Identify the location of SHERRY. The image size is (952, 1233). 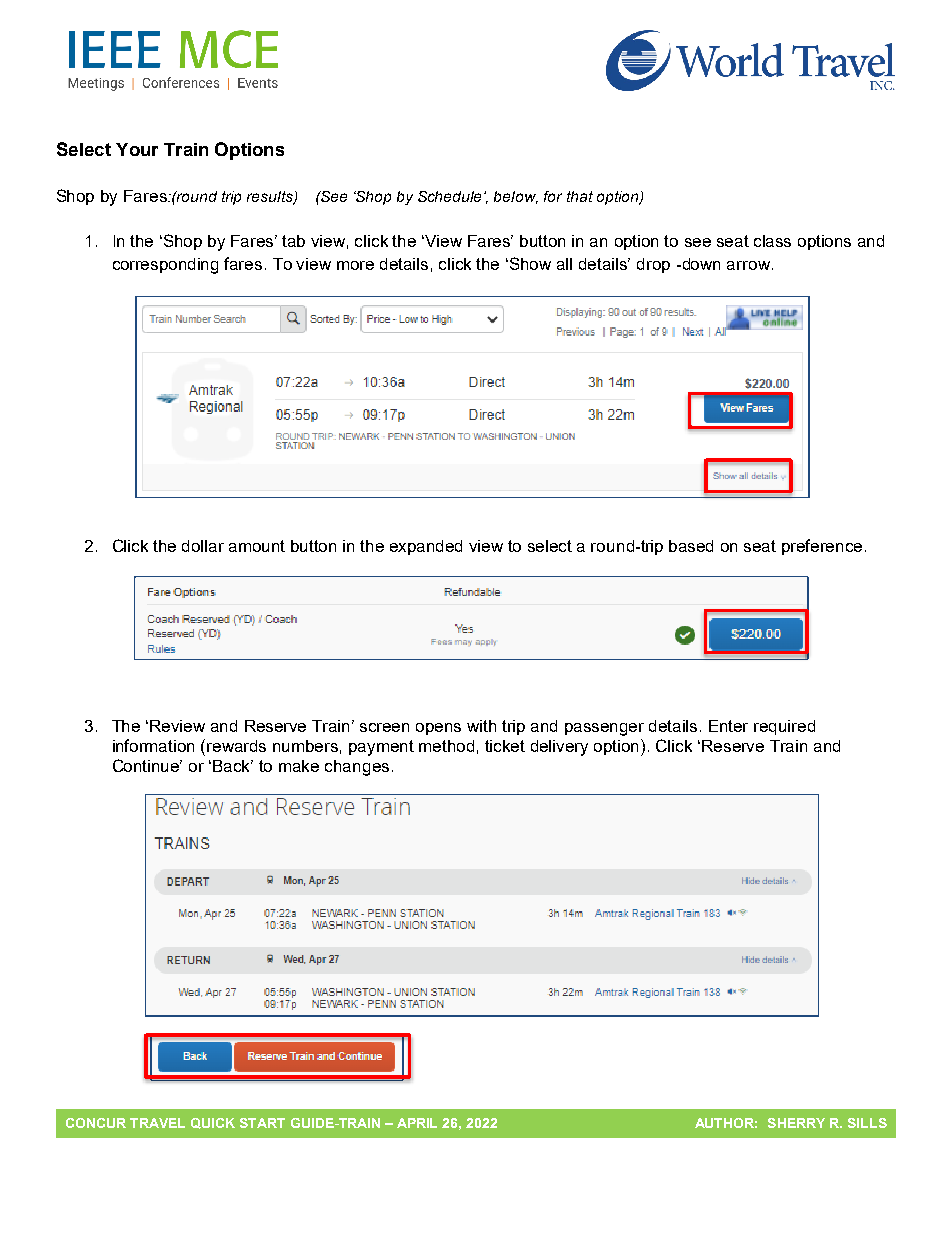
(796, 1123).
